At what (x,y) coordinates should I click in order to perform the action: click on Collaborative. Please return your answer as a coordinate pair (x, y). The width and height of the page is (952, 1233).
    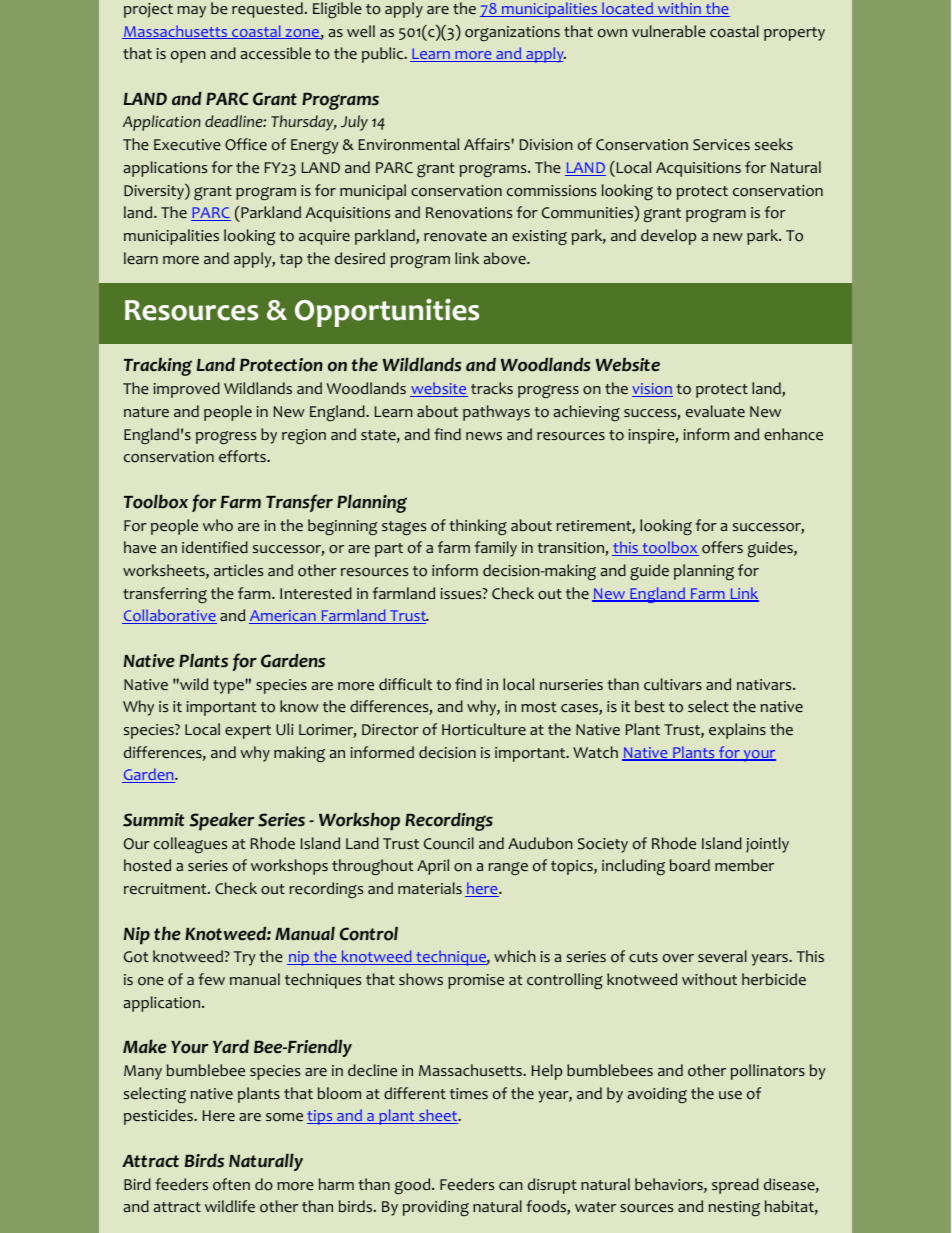
    Looking at the image, I should click on (169, 616).
